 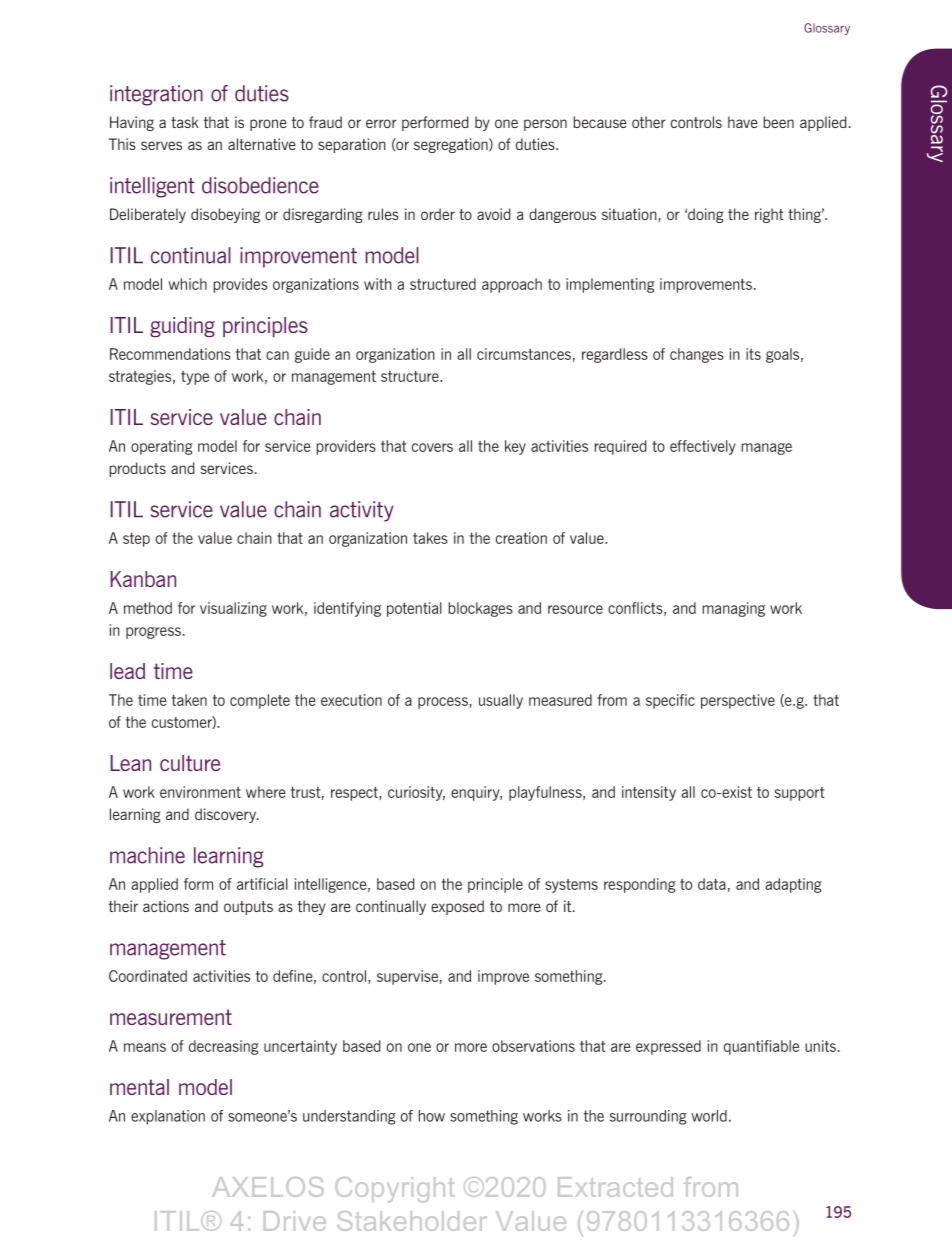 I want to click on have, so click(x=743, y=122).
